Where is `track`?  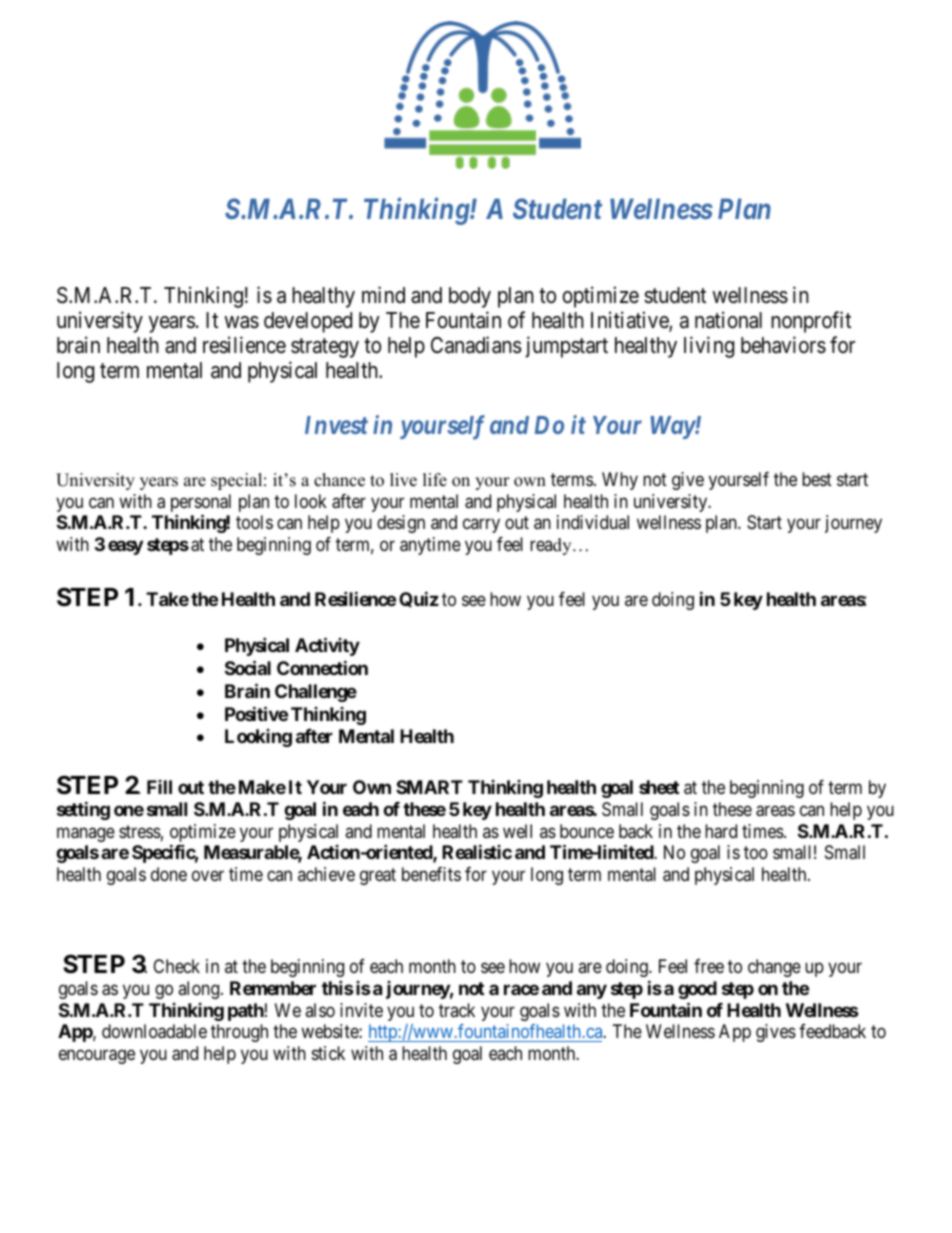
track is located at coordinates (457, 1010).
